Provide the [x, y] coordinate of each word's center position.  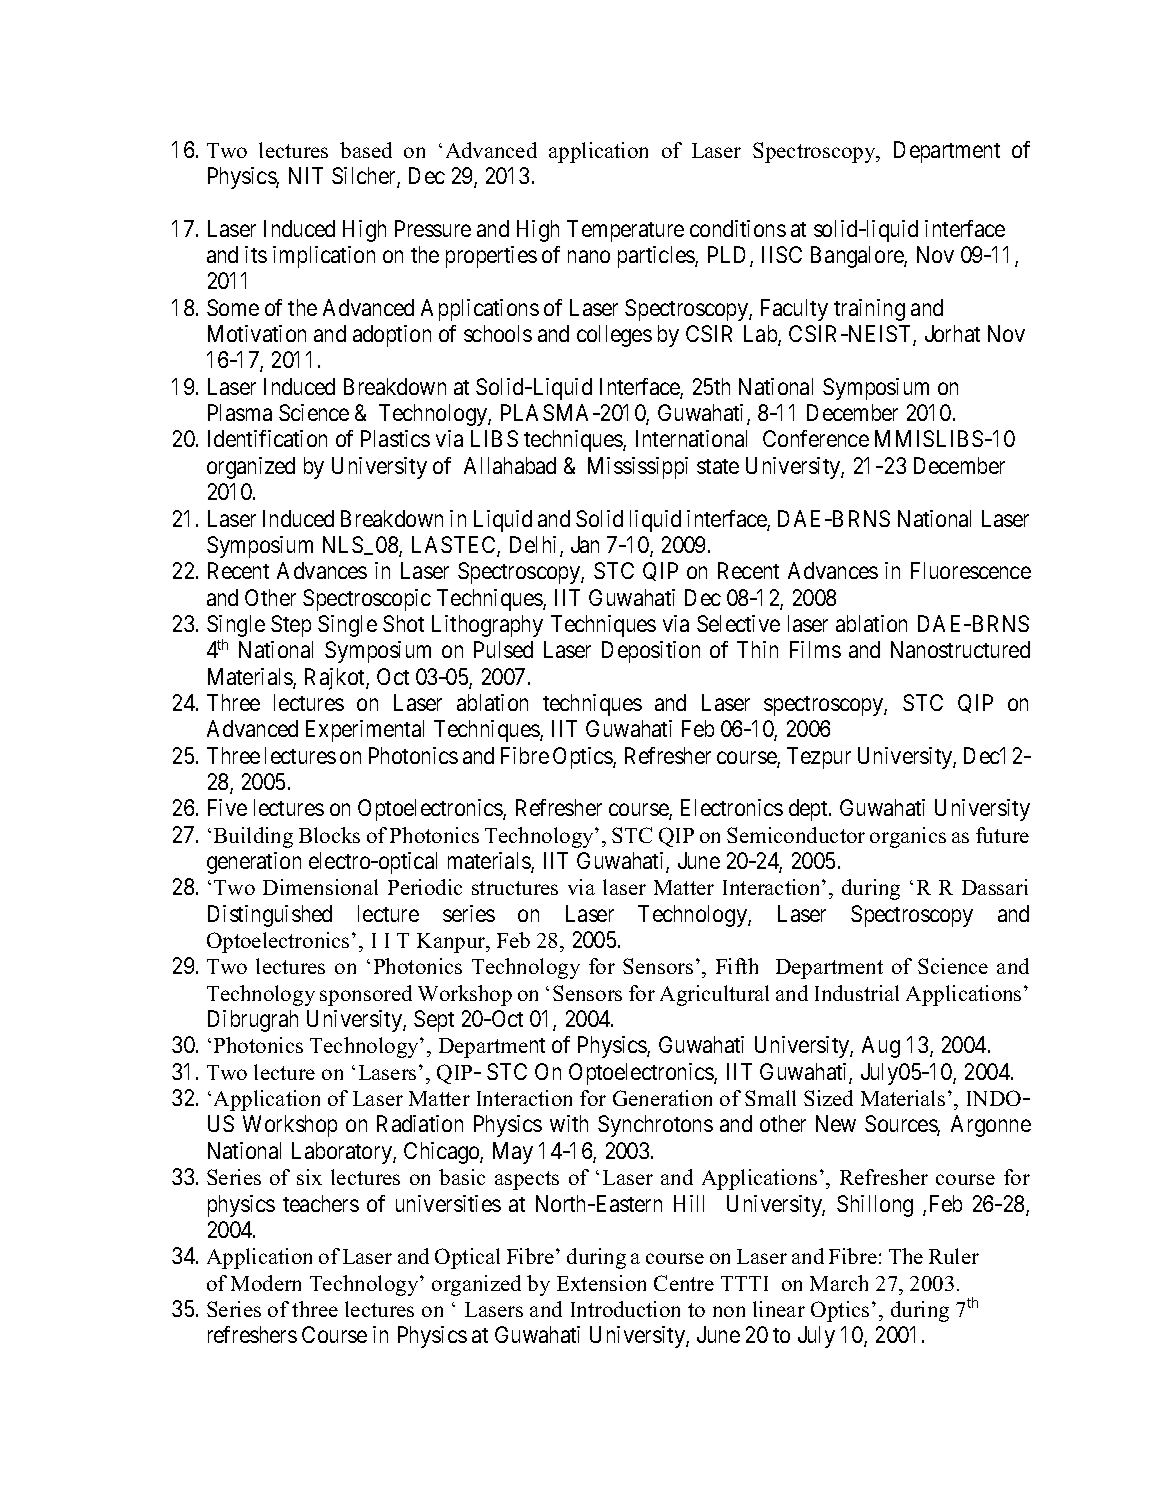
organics [908, 837]
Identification [267, 438]
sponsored [366, 995]
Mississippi [638, 468]
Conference [816, 438]
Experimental [365, 731]
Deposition [651, 652]
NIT [306, 175]
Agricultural [714, 995]
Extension [601, 1283]
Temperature [625, 231]
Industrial [857, 993]
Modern [266, 1283]
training [869, 310]
